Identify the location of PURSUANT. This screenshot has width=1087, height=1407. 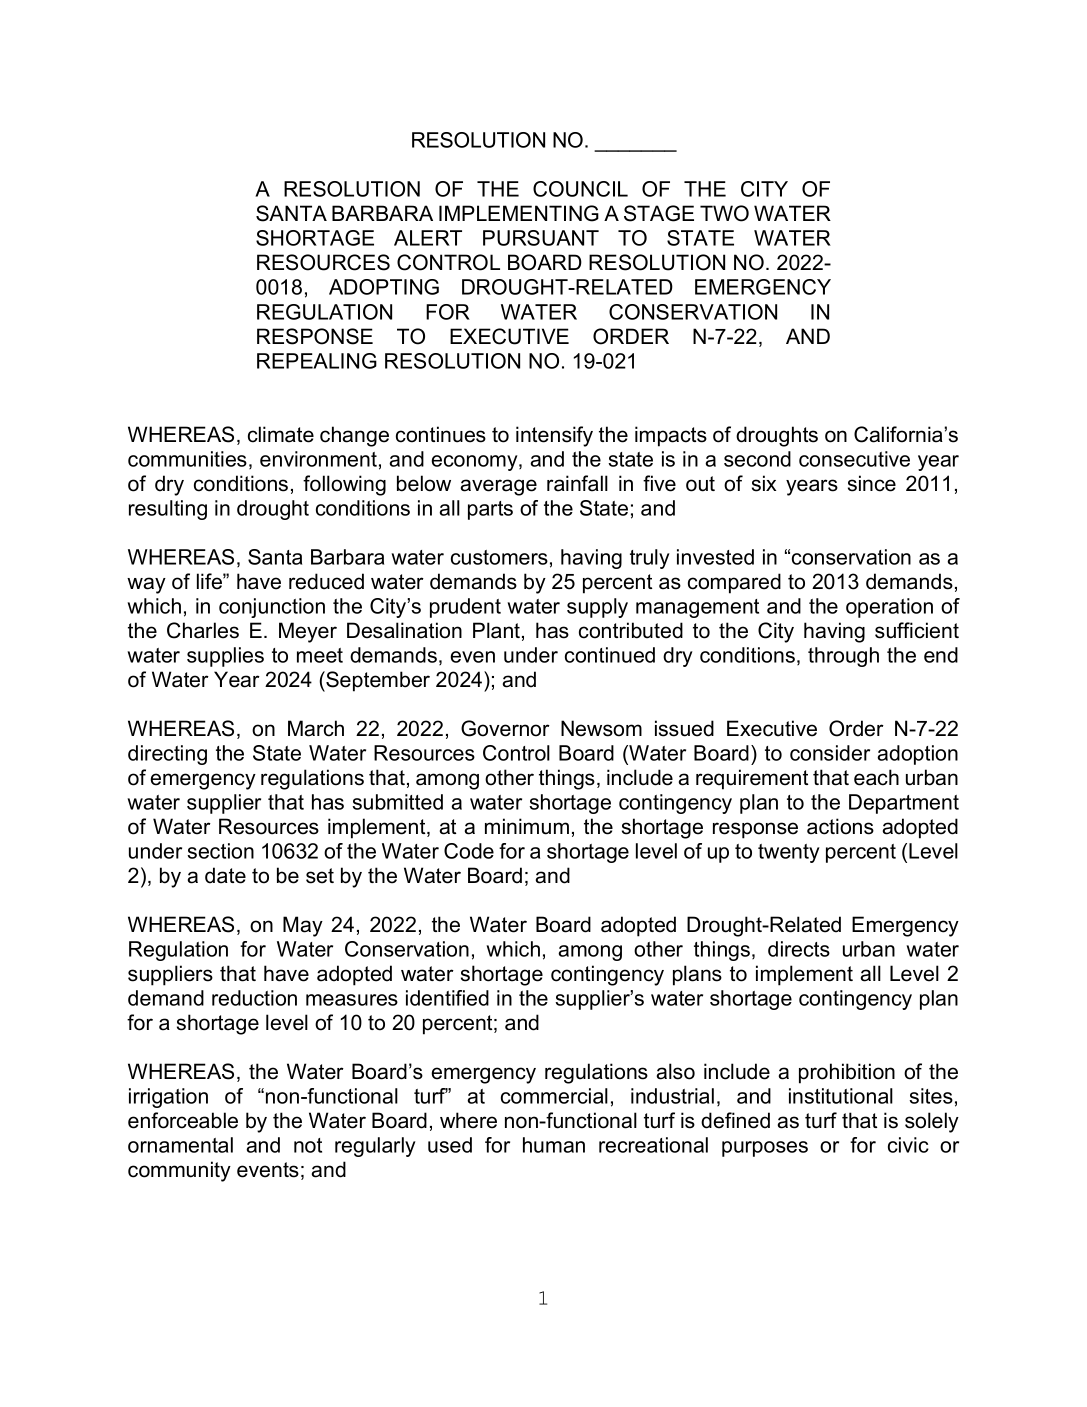
(541, 238).
